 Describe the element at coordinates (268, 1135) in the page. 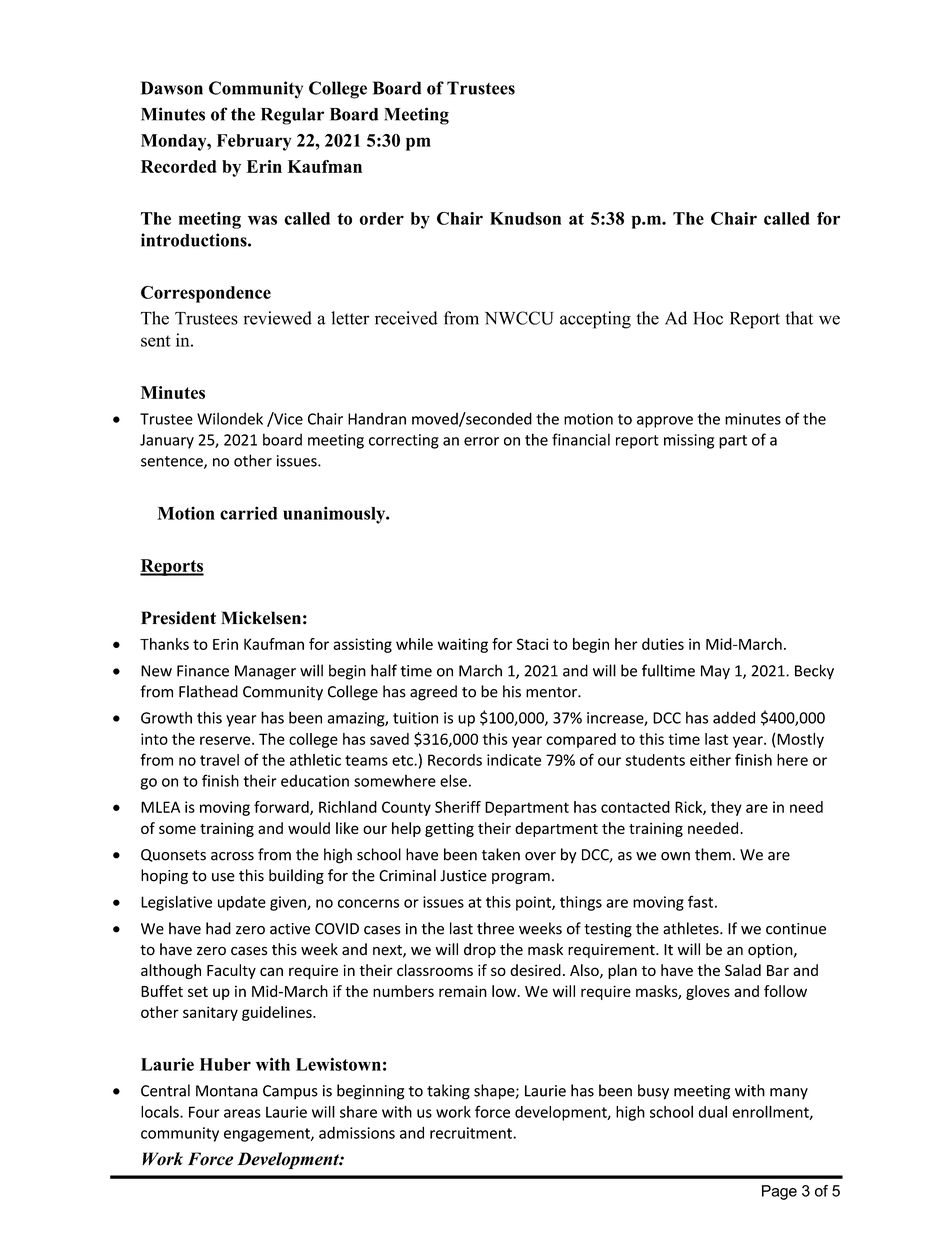

I see `engagement` at that location.
